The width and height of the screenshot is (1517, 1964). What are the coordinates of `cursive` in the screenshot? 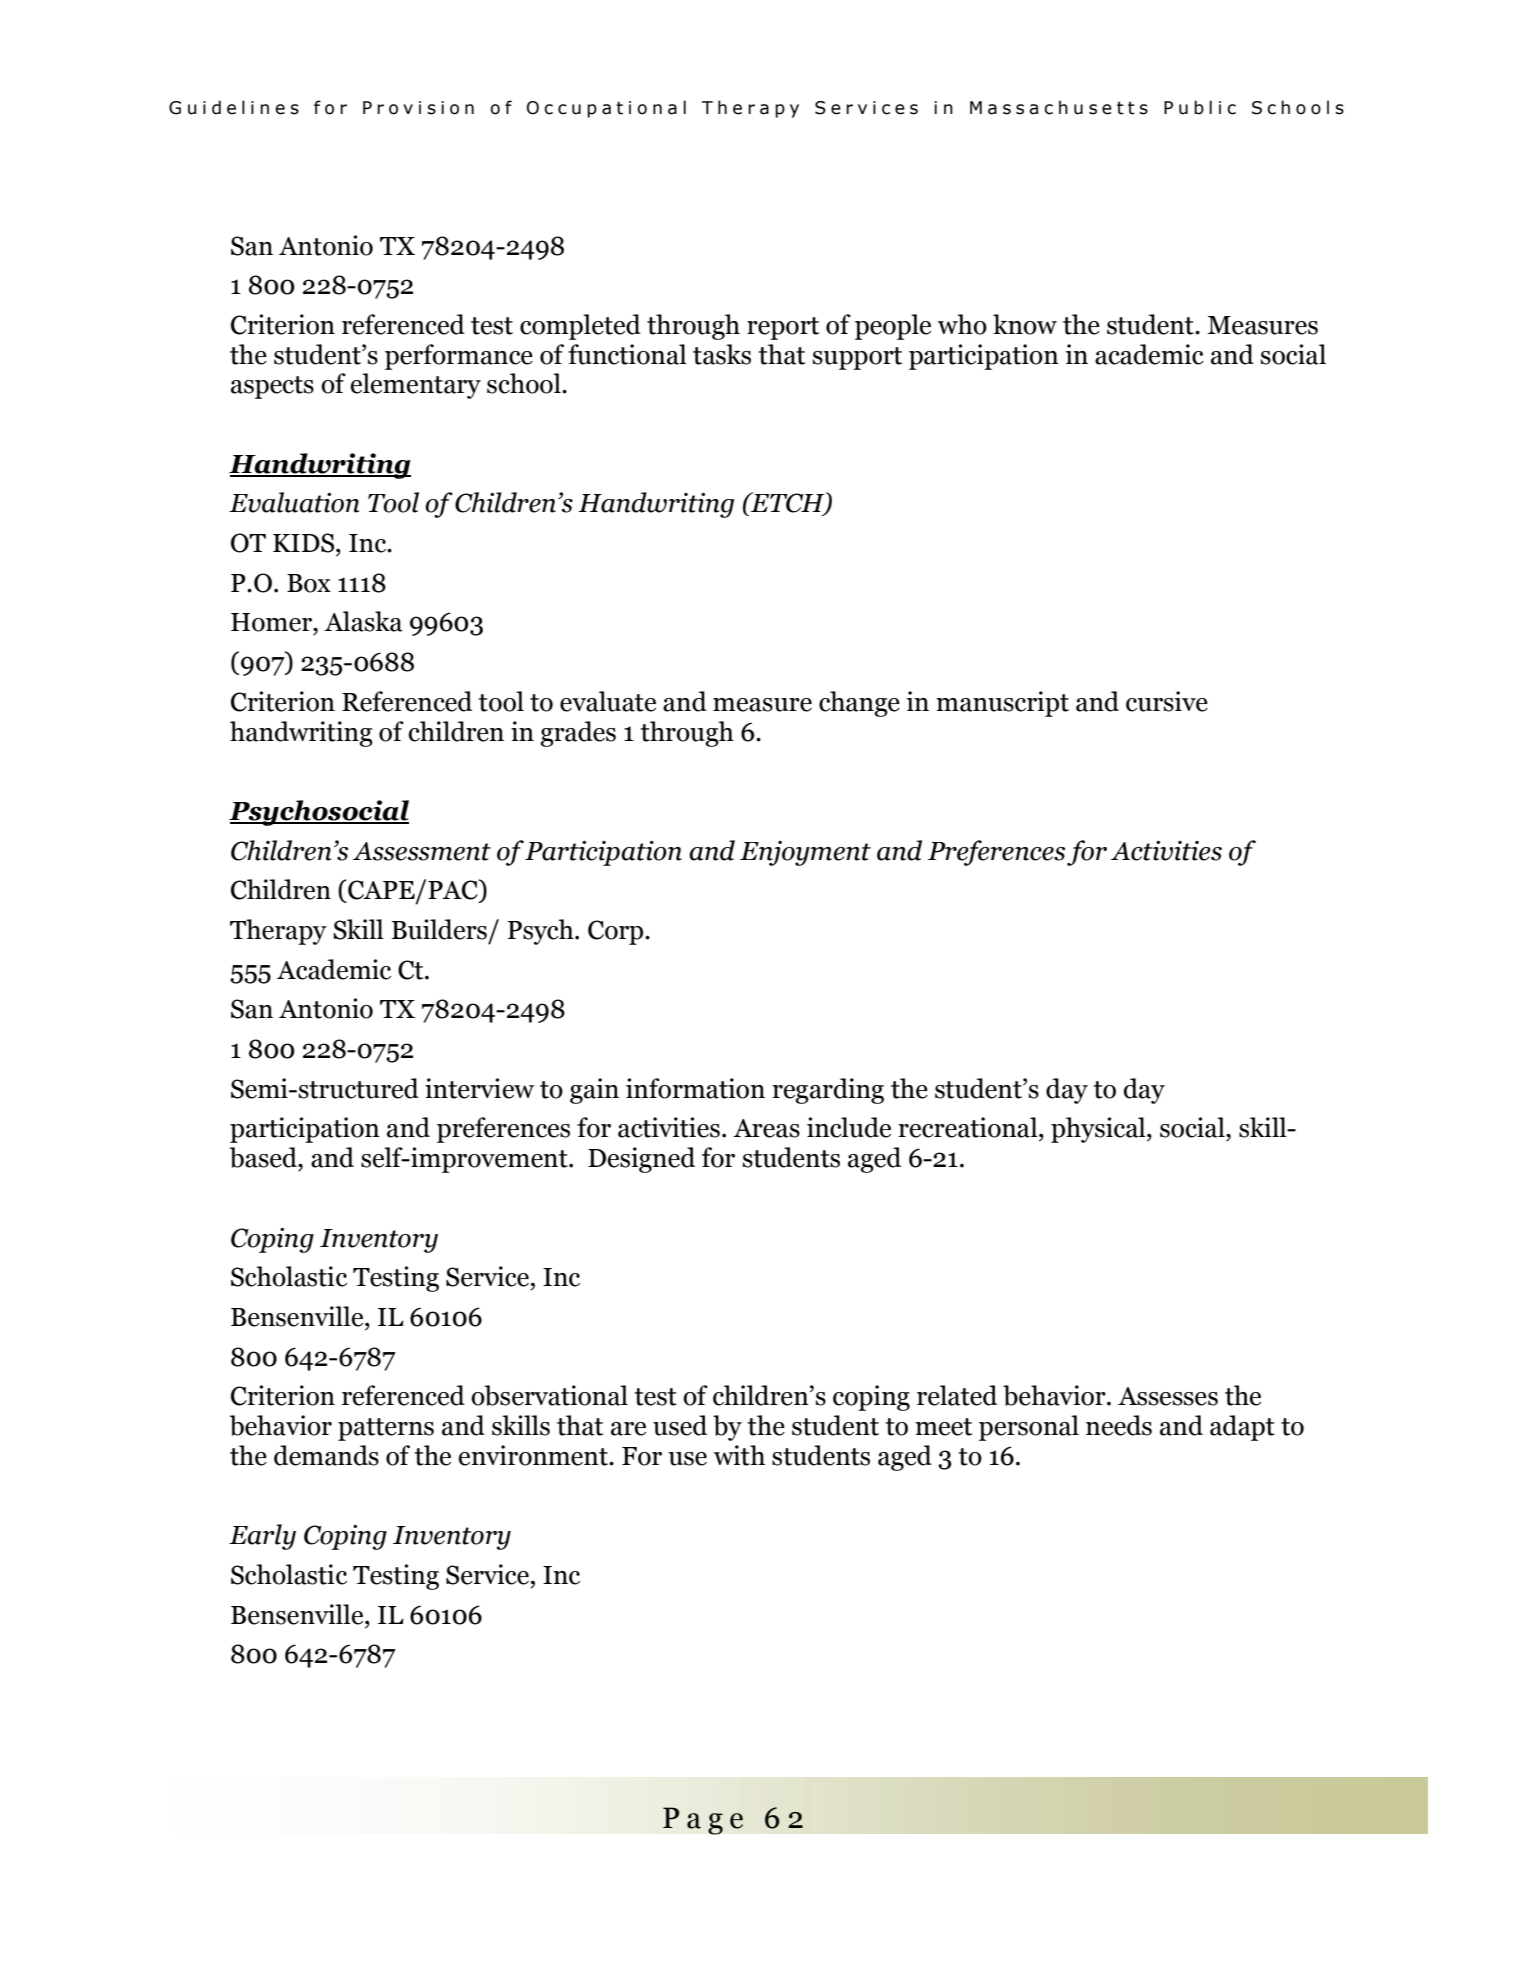 It's located at (1167, 701).
